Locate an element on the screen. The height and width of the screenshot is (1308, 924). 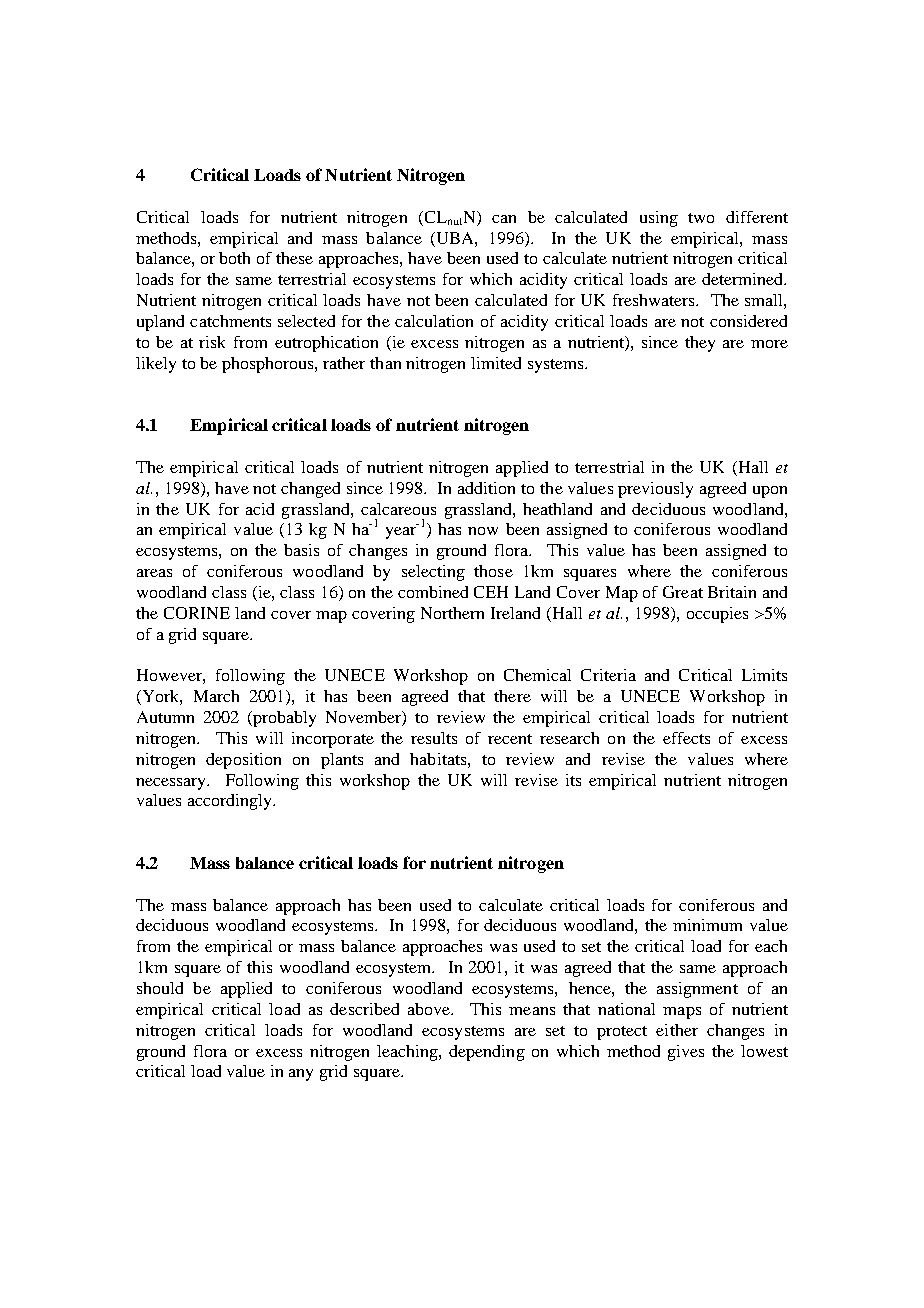
two is located at coordinates (701, 218).
